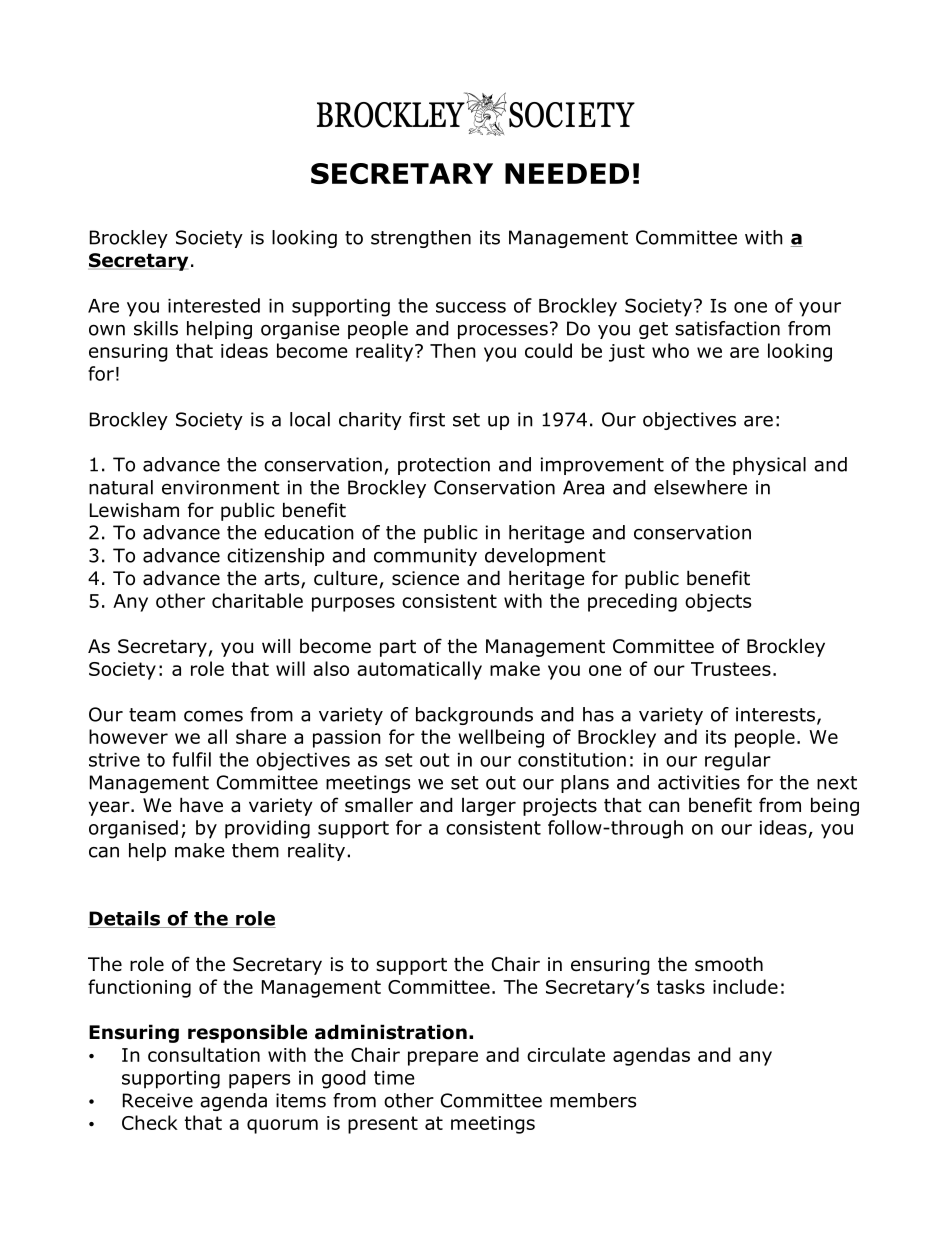  I want to click on interested, so click(214, 305).
